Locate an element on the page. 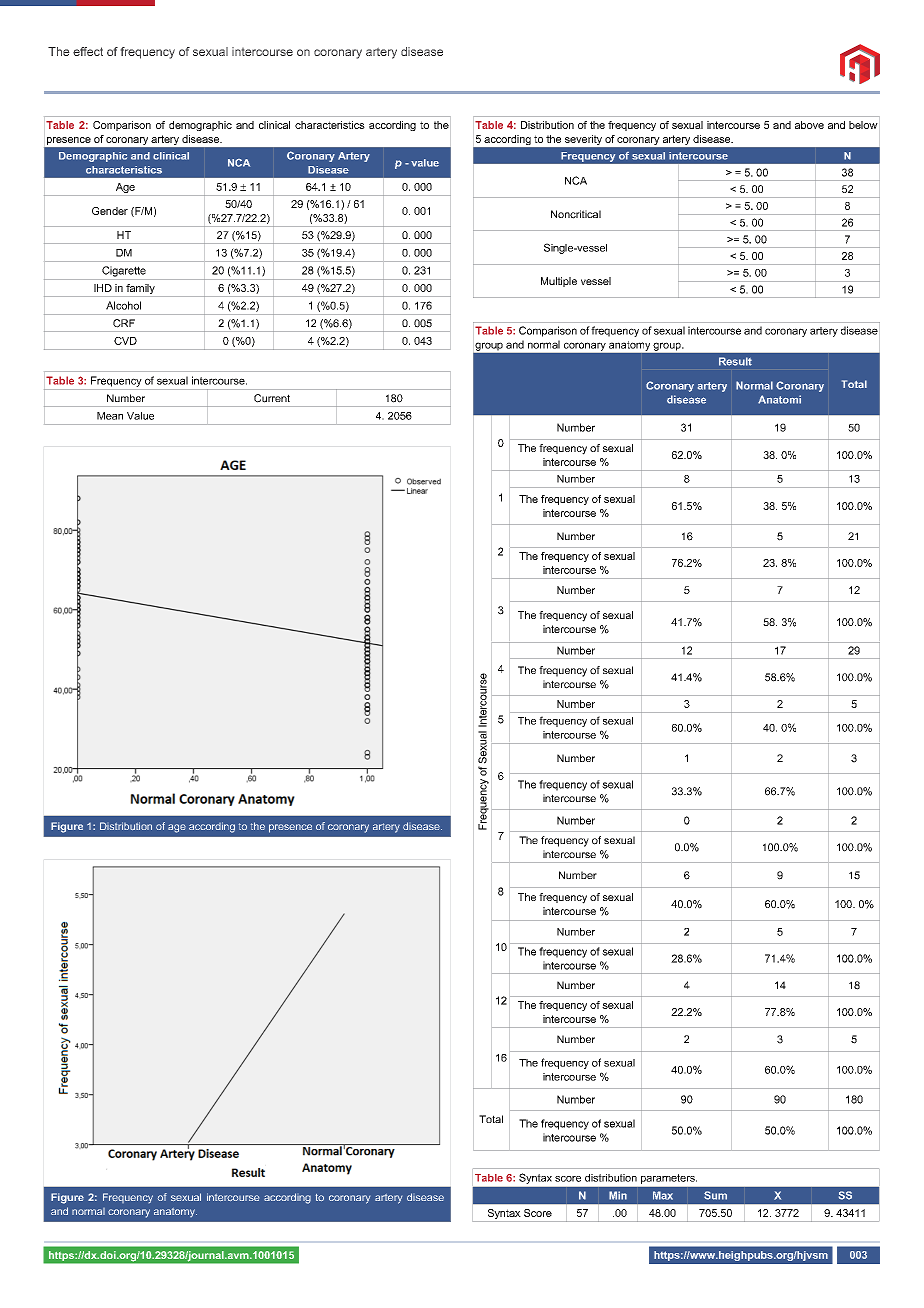 The height and width of the document is (1308, 924). CVD is located at coordinates (125, 341).
